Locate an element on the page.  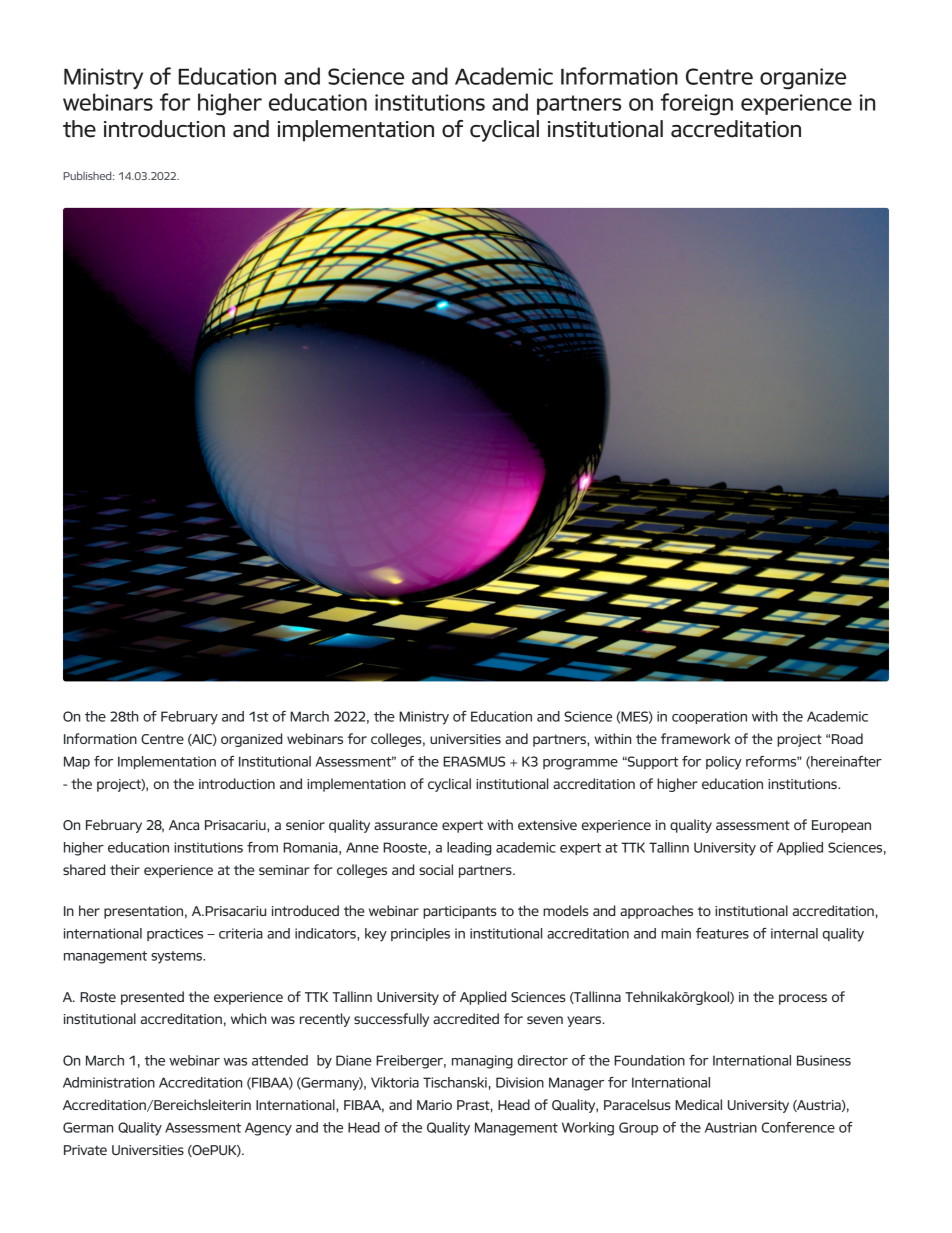
framework is located at coordinates (695, 738).
